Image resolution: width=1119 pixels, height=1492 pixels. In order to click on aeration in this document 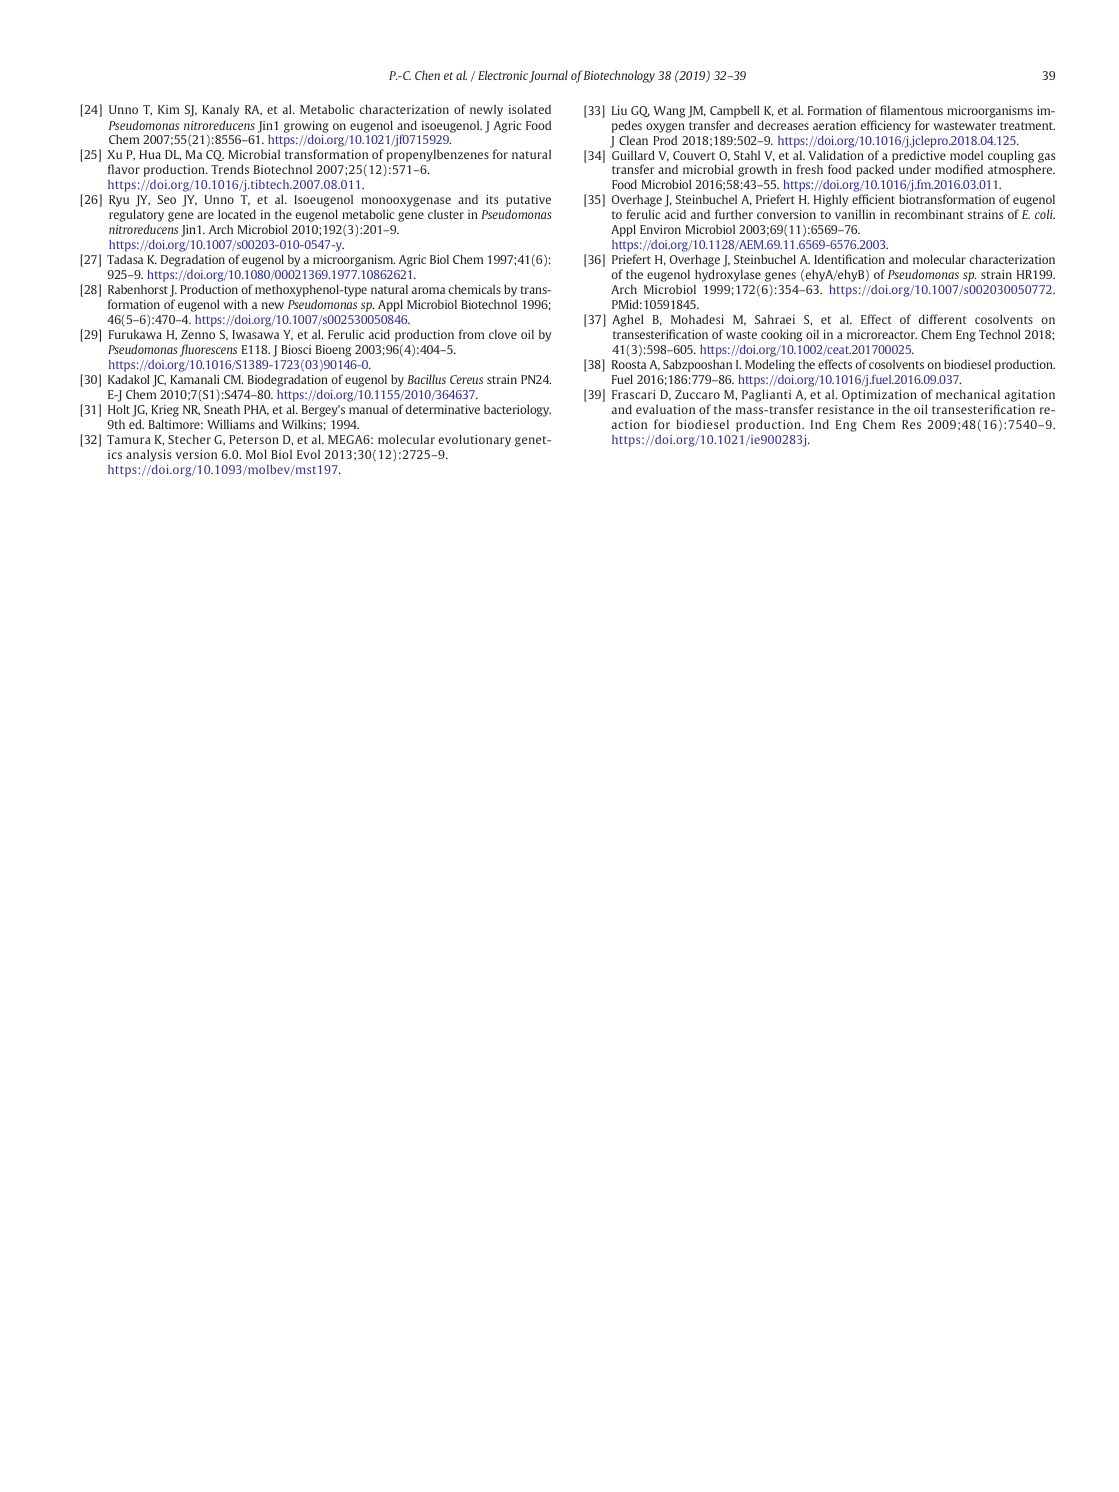, I will do `click(834, 125)`.
